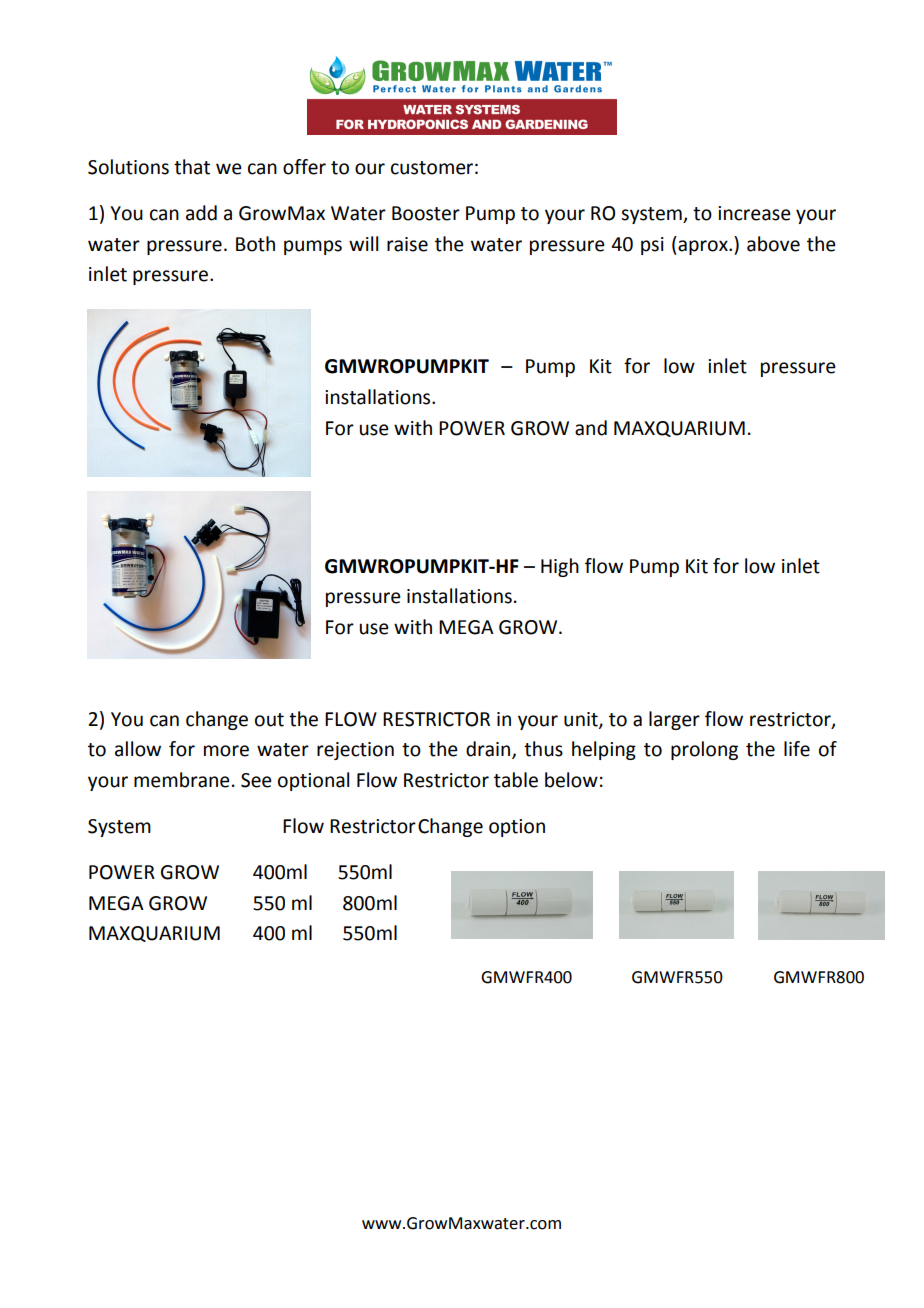 This document has width=924, height=1308. I want to click on that, so click(192, 167).
